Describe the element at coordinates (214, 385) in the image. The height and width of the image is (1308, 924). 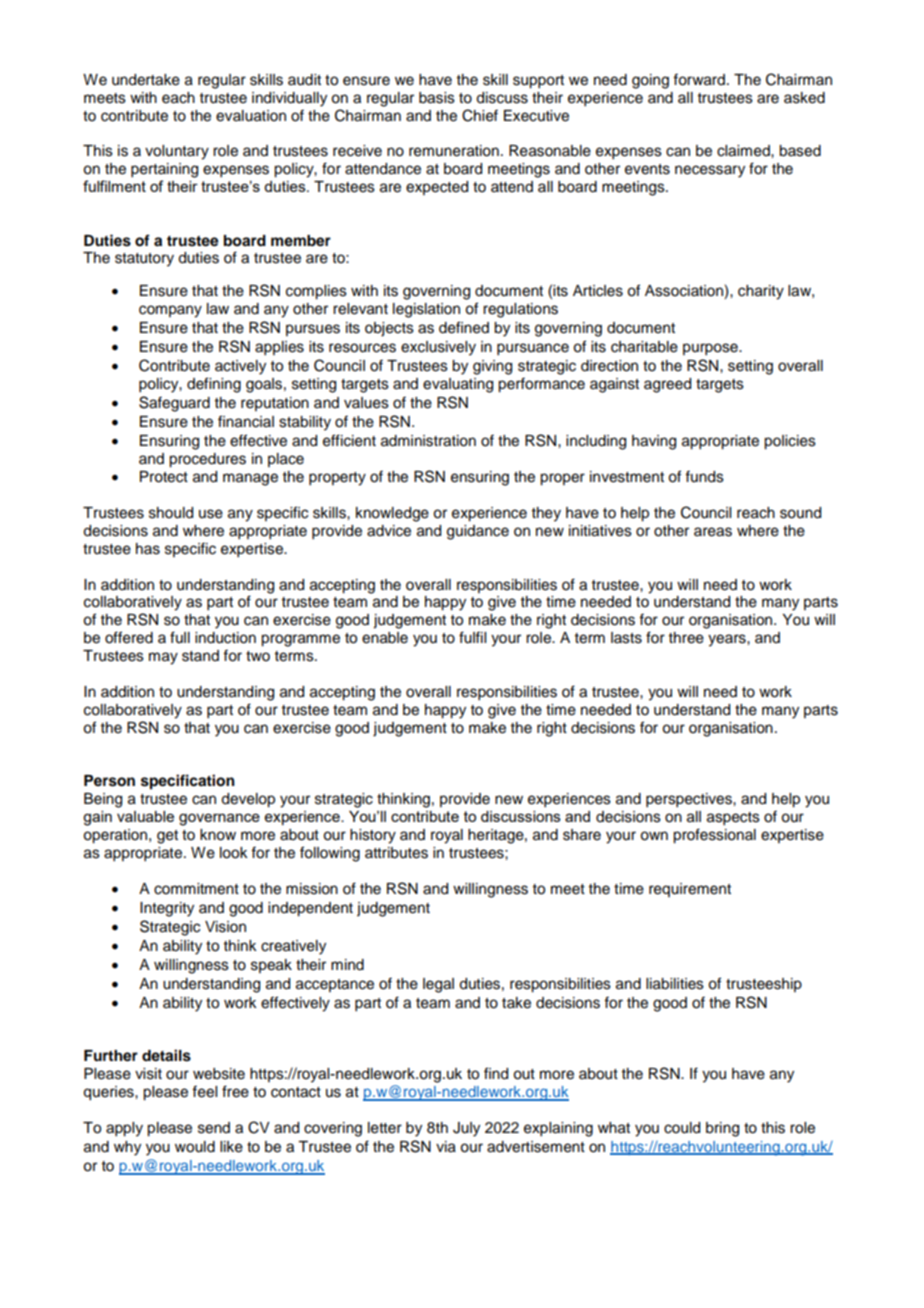
I see `defining` at that location.
